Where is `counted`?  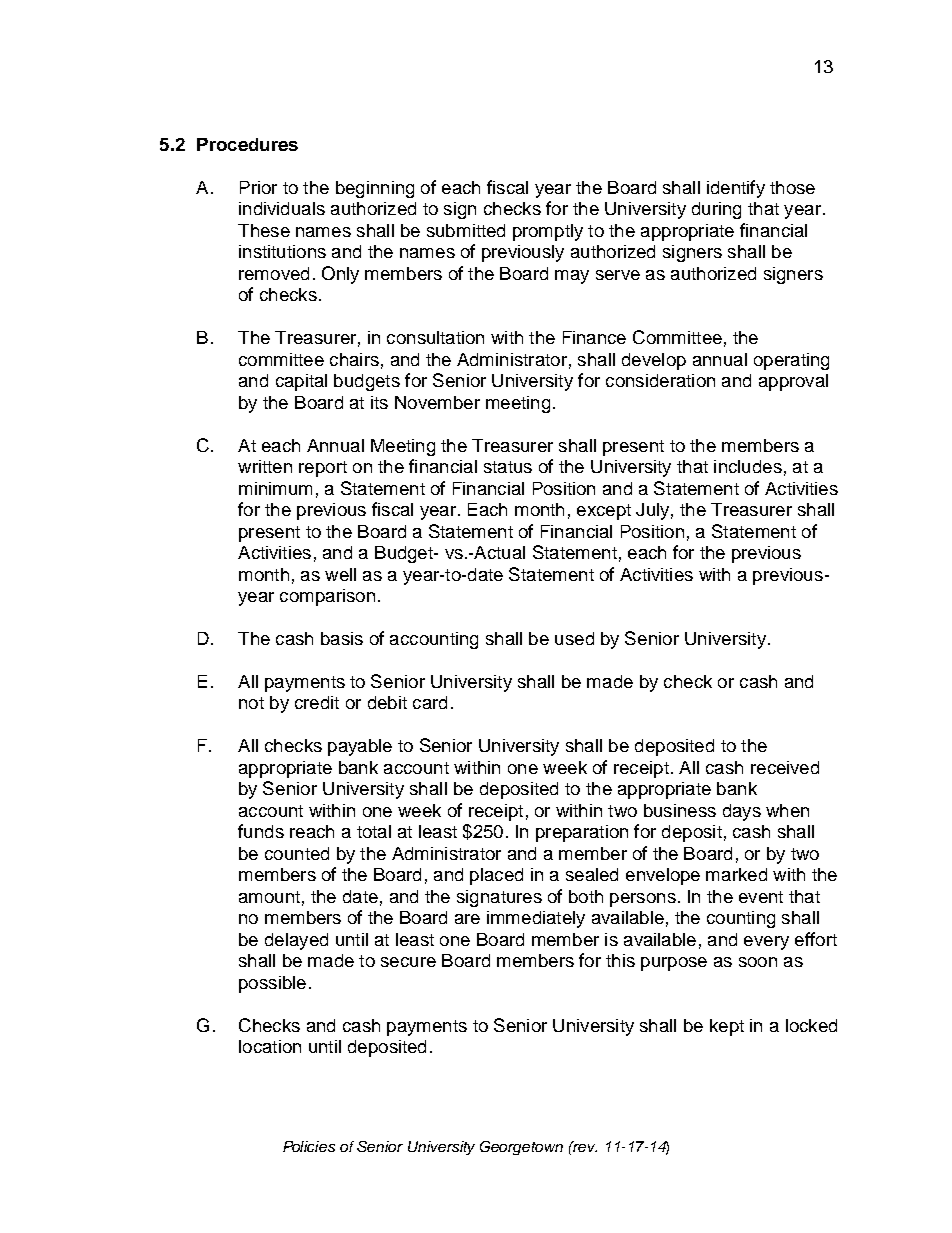
counted is located at coordinates (297, 853).
